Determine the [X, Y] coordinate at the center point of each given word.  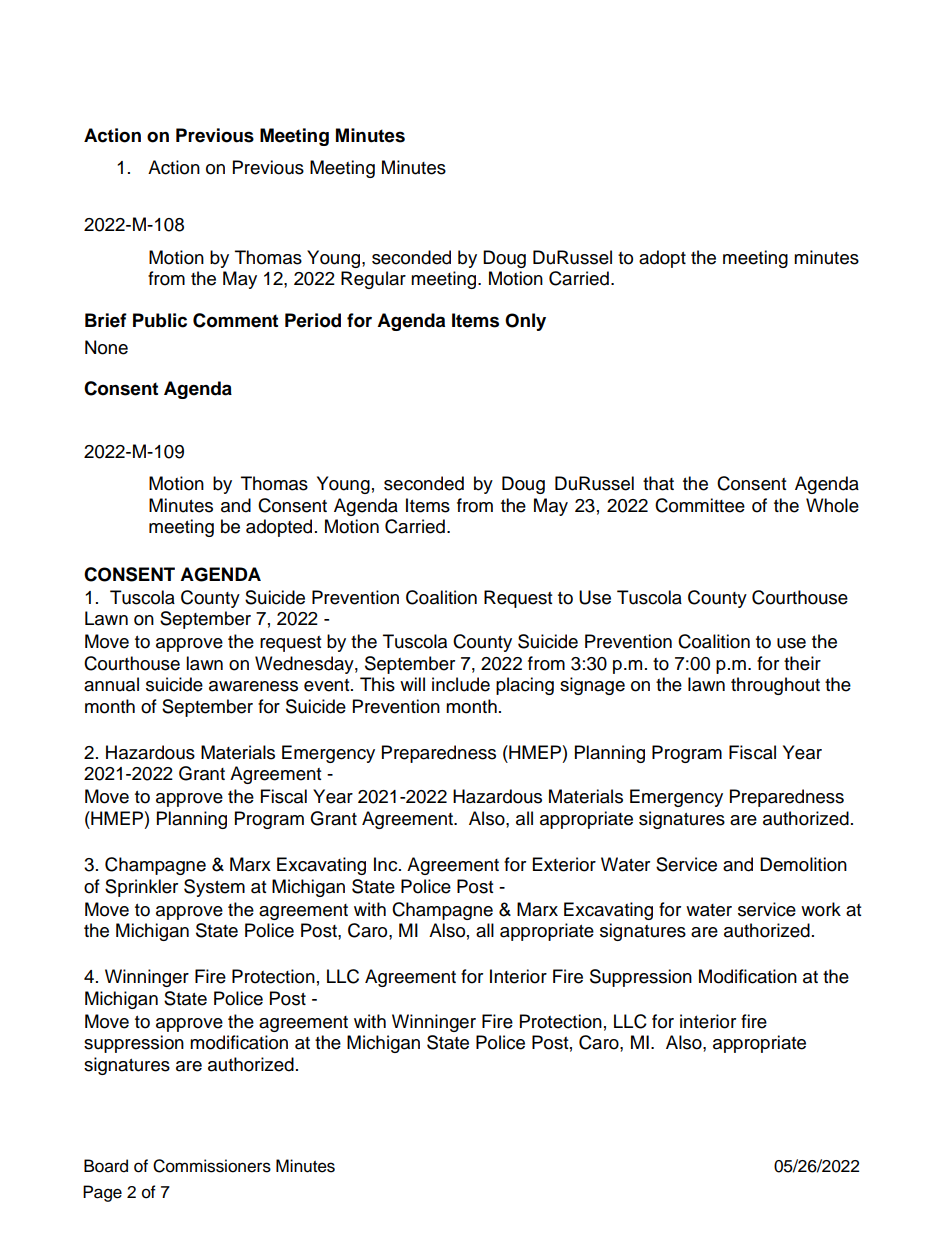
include [461, 684]
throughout [775, 686]
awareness [253, 686]
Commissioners [212, 1166]
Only [525, 322]
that [658, 483]
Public [160, 320]
